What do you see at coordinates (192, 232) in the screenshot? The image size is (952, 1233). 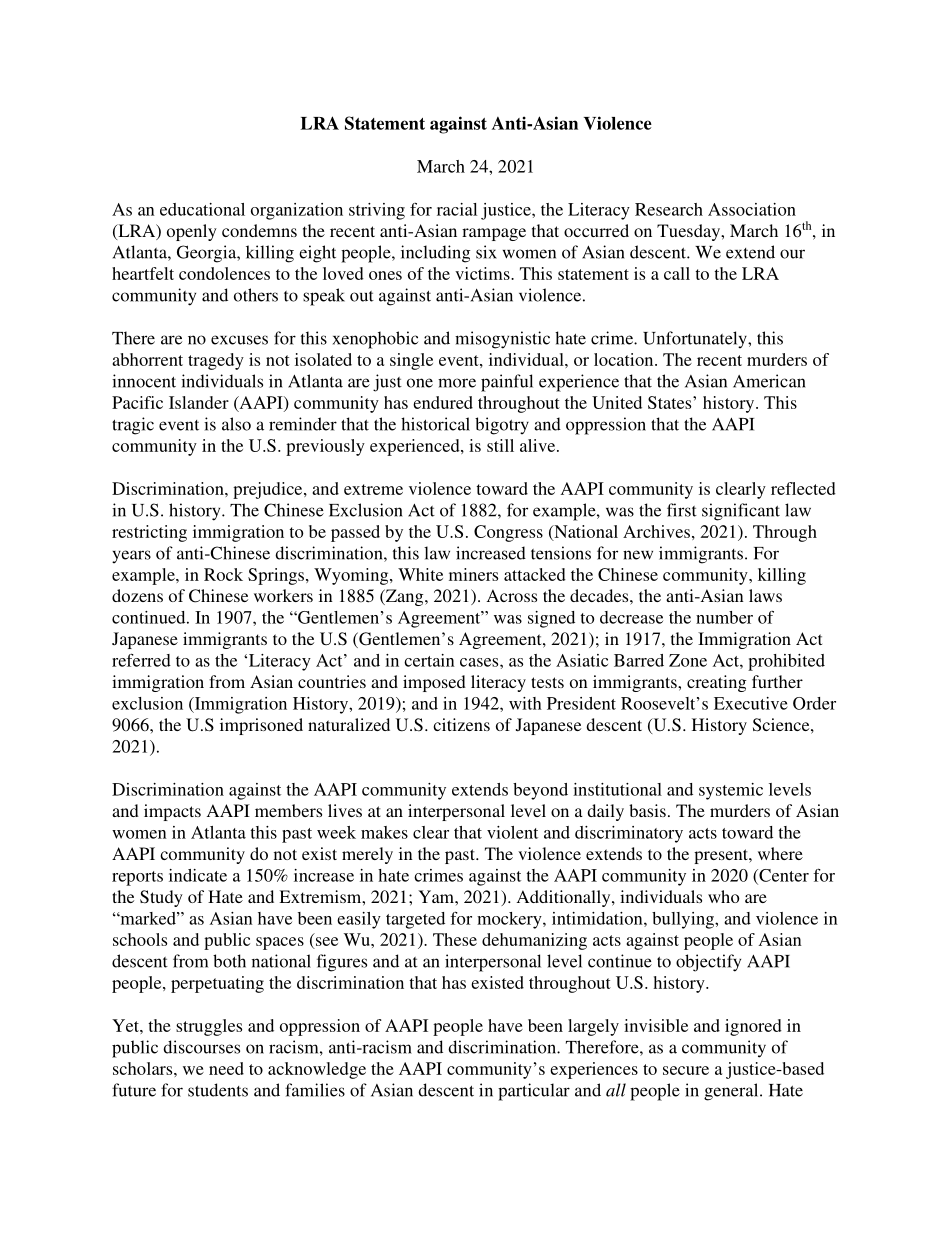 I see `openly` at bounding box center [192, 232].
